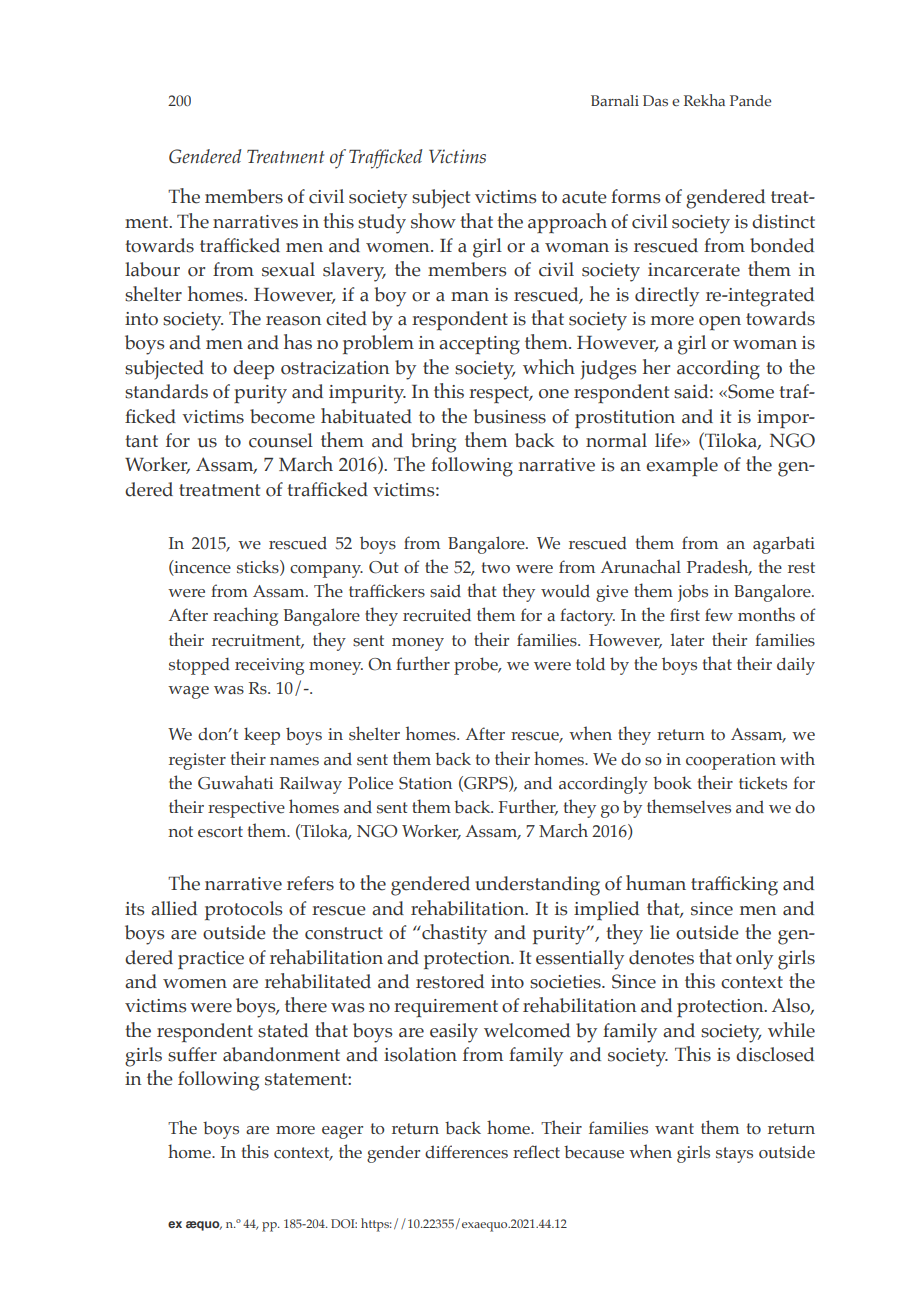  What do you see at coordinates (656, 883) in the screenshot?
I see `human` at bounding box center [656, 883].
